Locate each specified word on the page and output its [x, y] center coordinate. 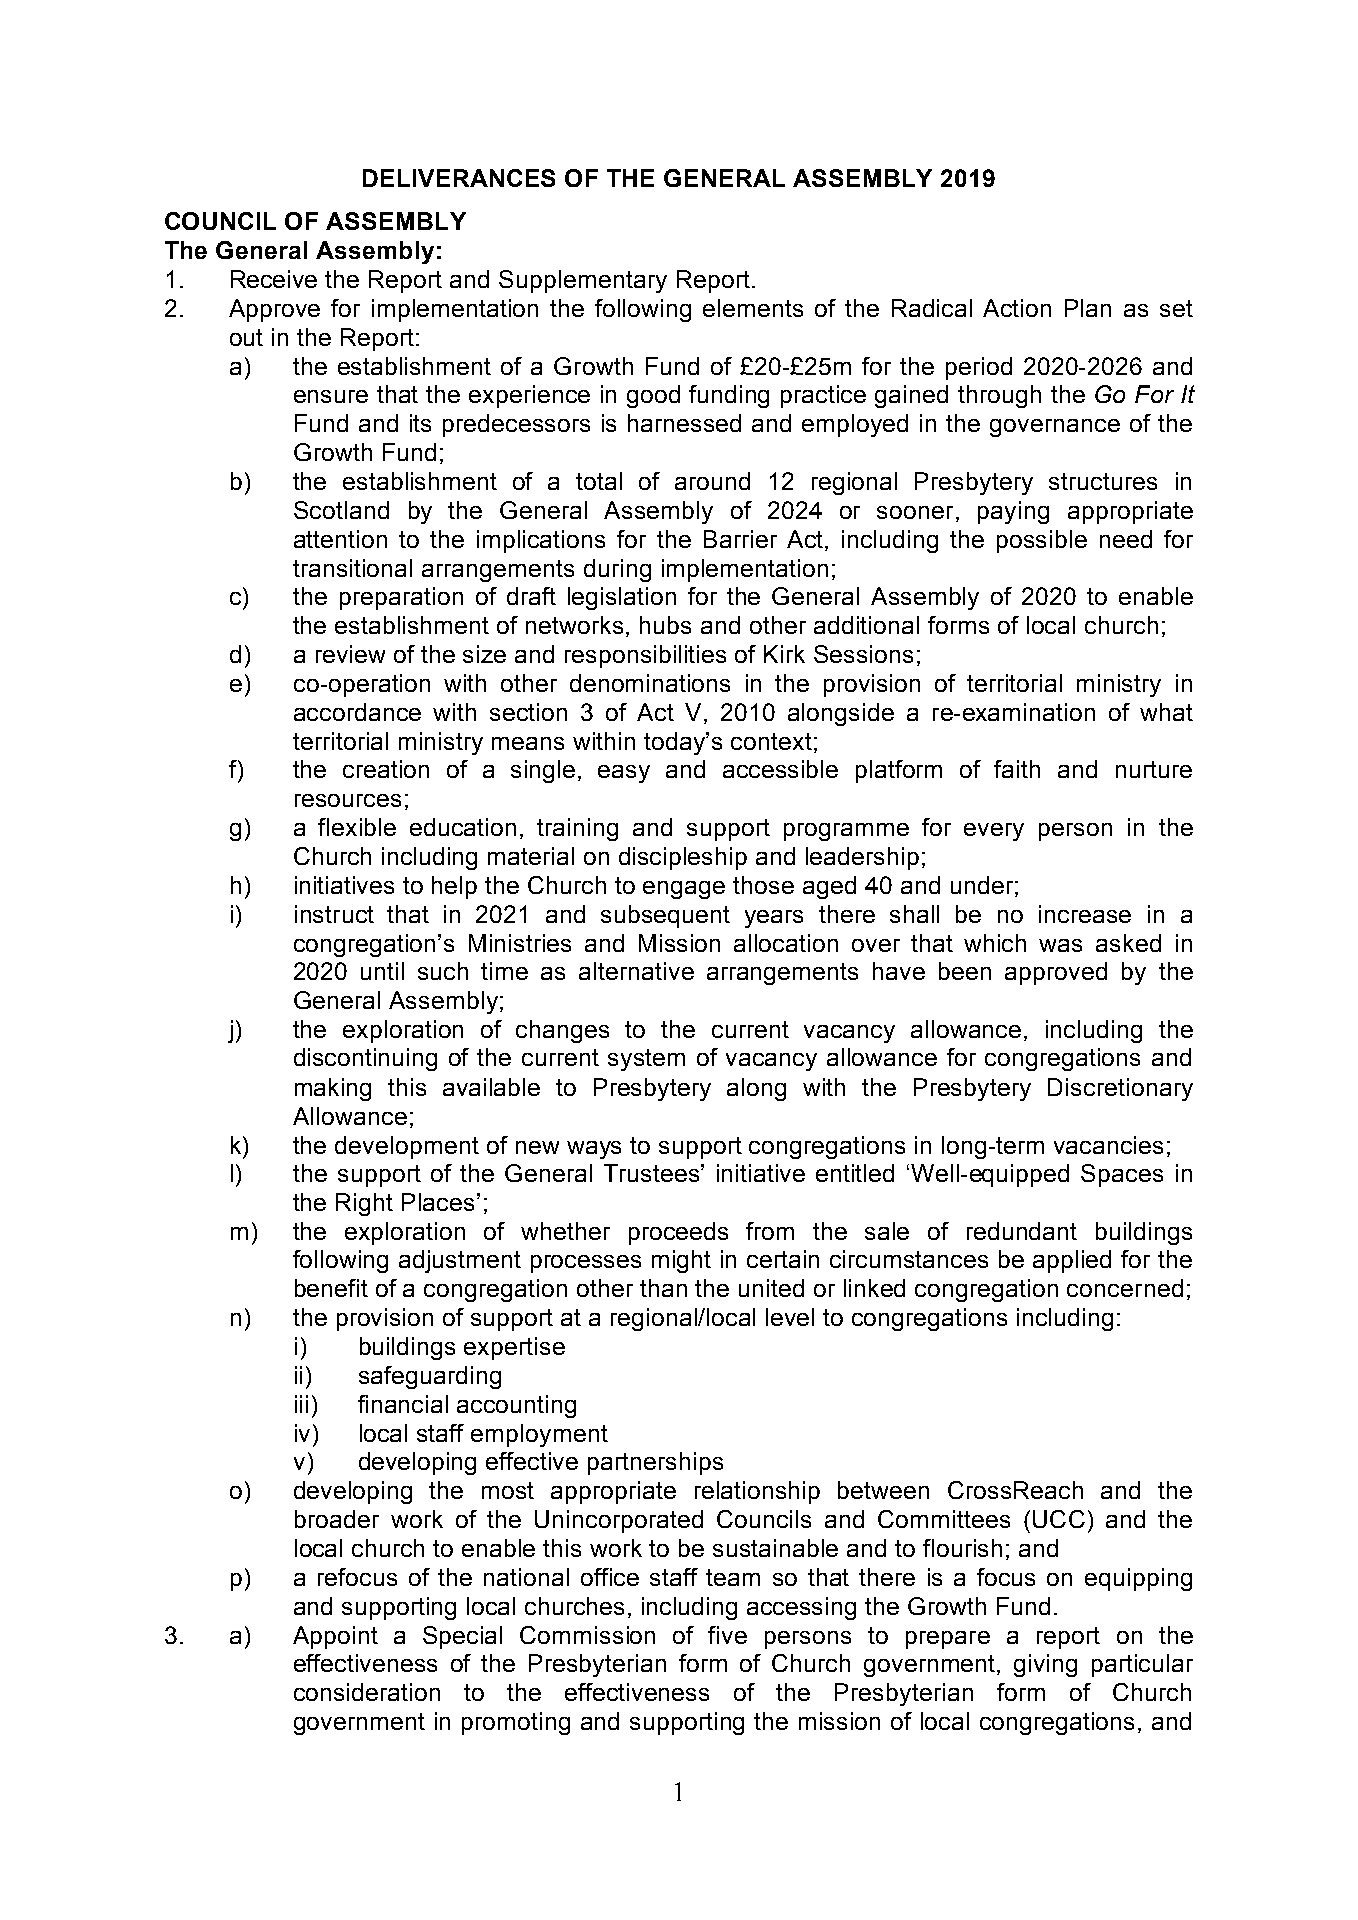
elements [753, 308]
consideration [367, 1692]
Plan [1088, 308]
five [727, 1635]
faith [1017, 769]
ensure [331, 396]
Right [364, 1204]
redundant [1022, 1231]
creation [386, 769]
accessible [780, 769]
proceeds [678, 1233]
